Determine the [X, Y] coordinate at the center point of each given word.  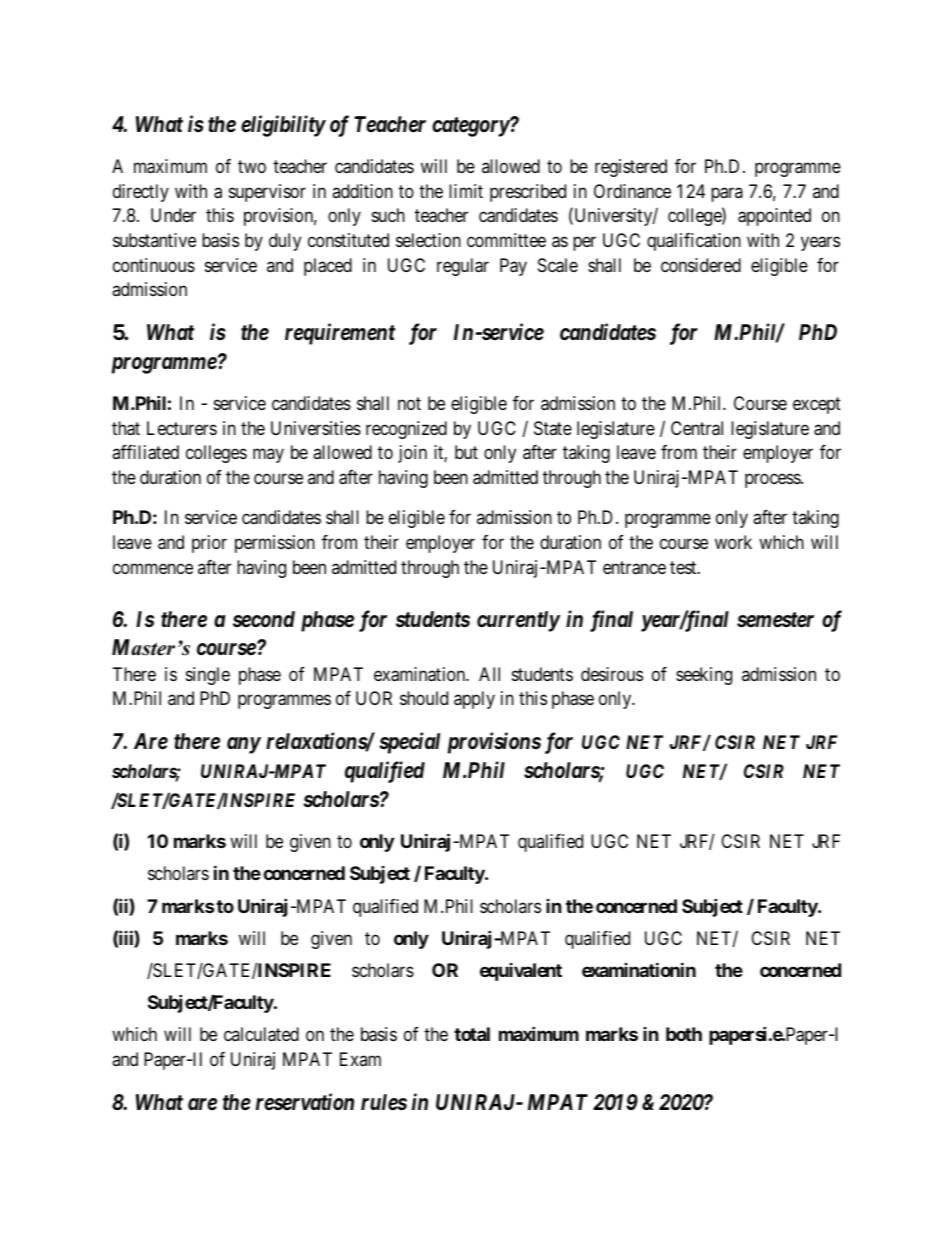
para [727, 194]
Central [697, 428]
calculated [261, 1034]
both [684, 1034]
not [409, 403]
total [472, 1034]
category [471, 127]
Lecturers [182, 428]
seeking [704, 676]
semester [775, 620]
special [409, 743]
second [264, 619]
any [244, 745]
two [252, 166]
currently [518, 621]
